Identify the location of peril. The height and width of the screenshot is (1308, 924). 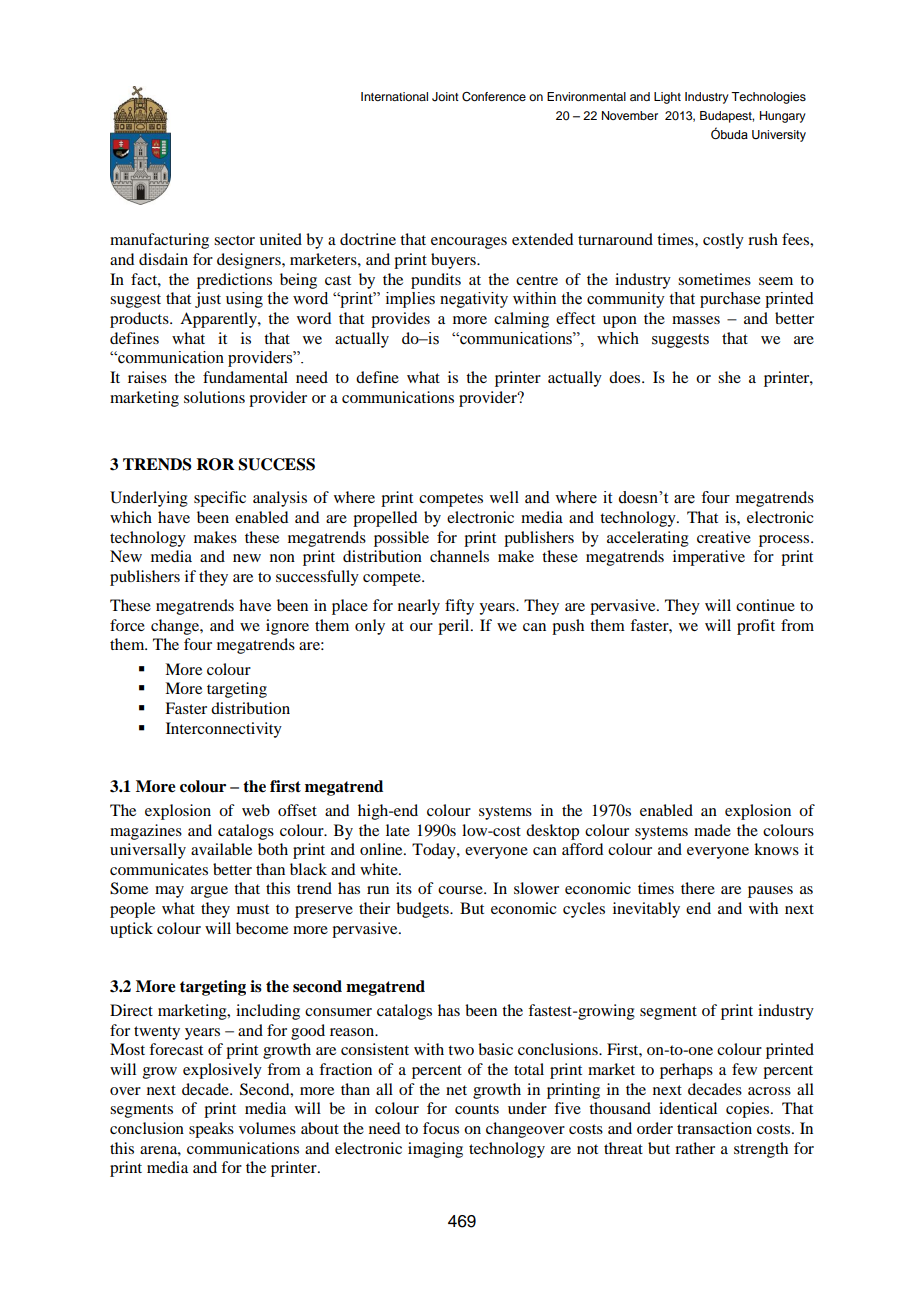
(455, 627).
